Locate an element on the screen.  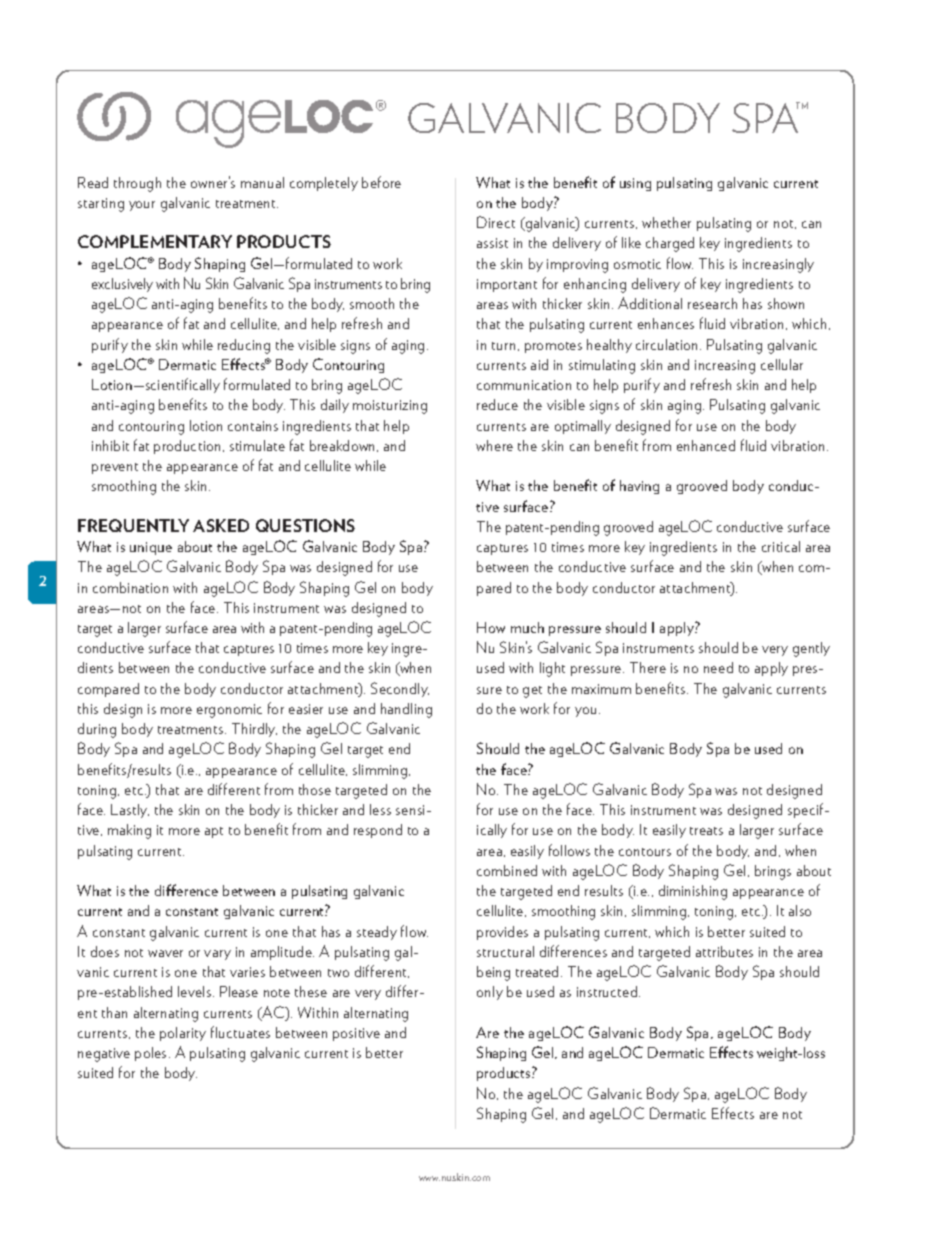
Lastly is located at coordinates (130, 811).
